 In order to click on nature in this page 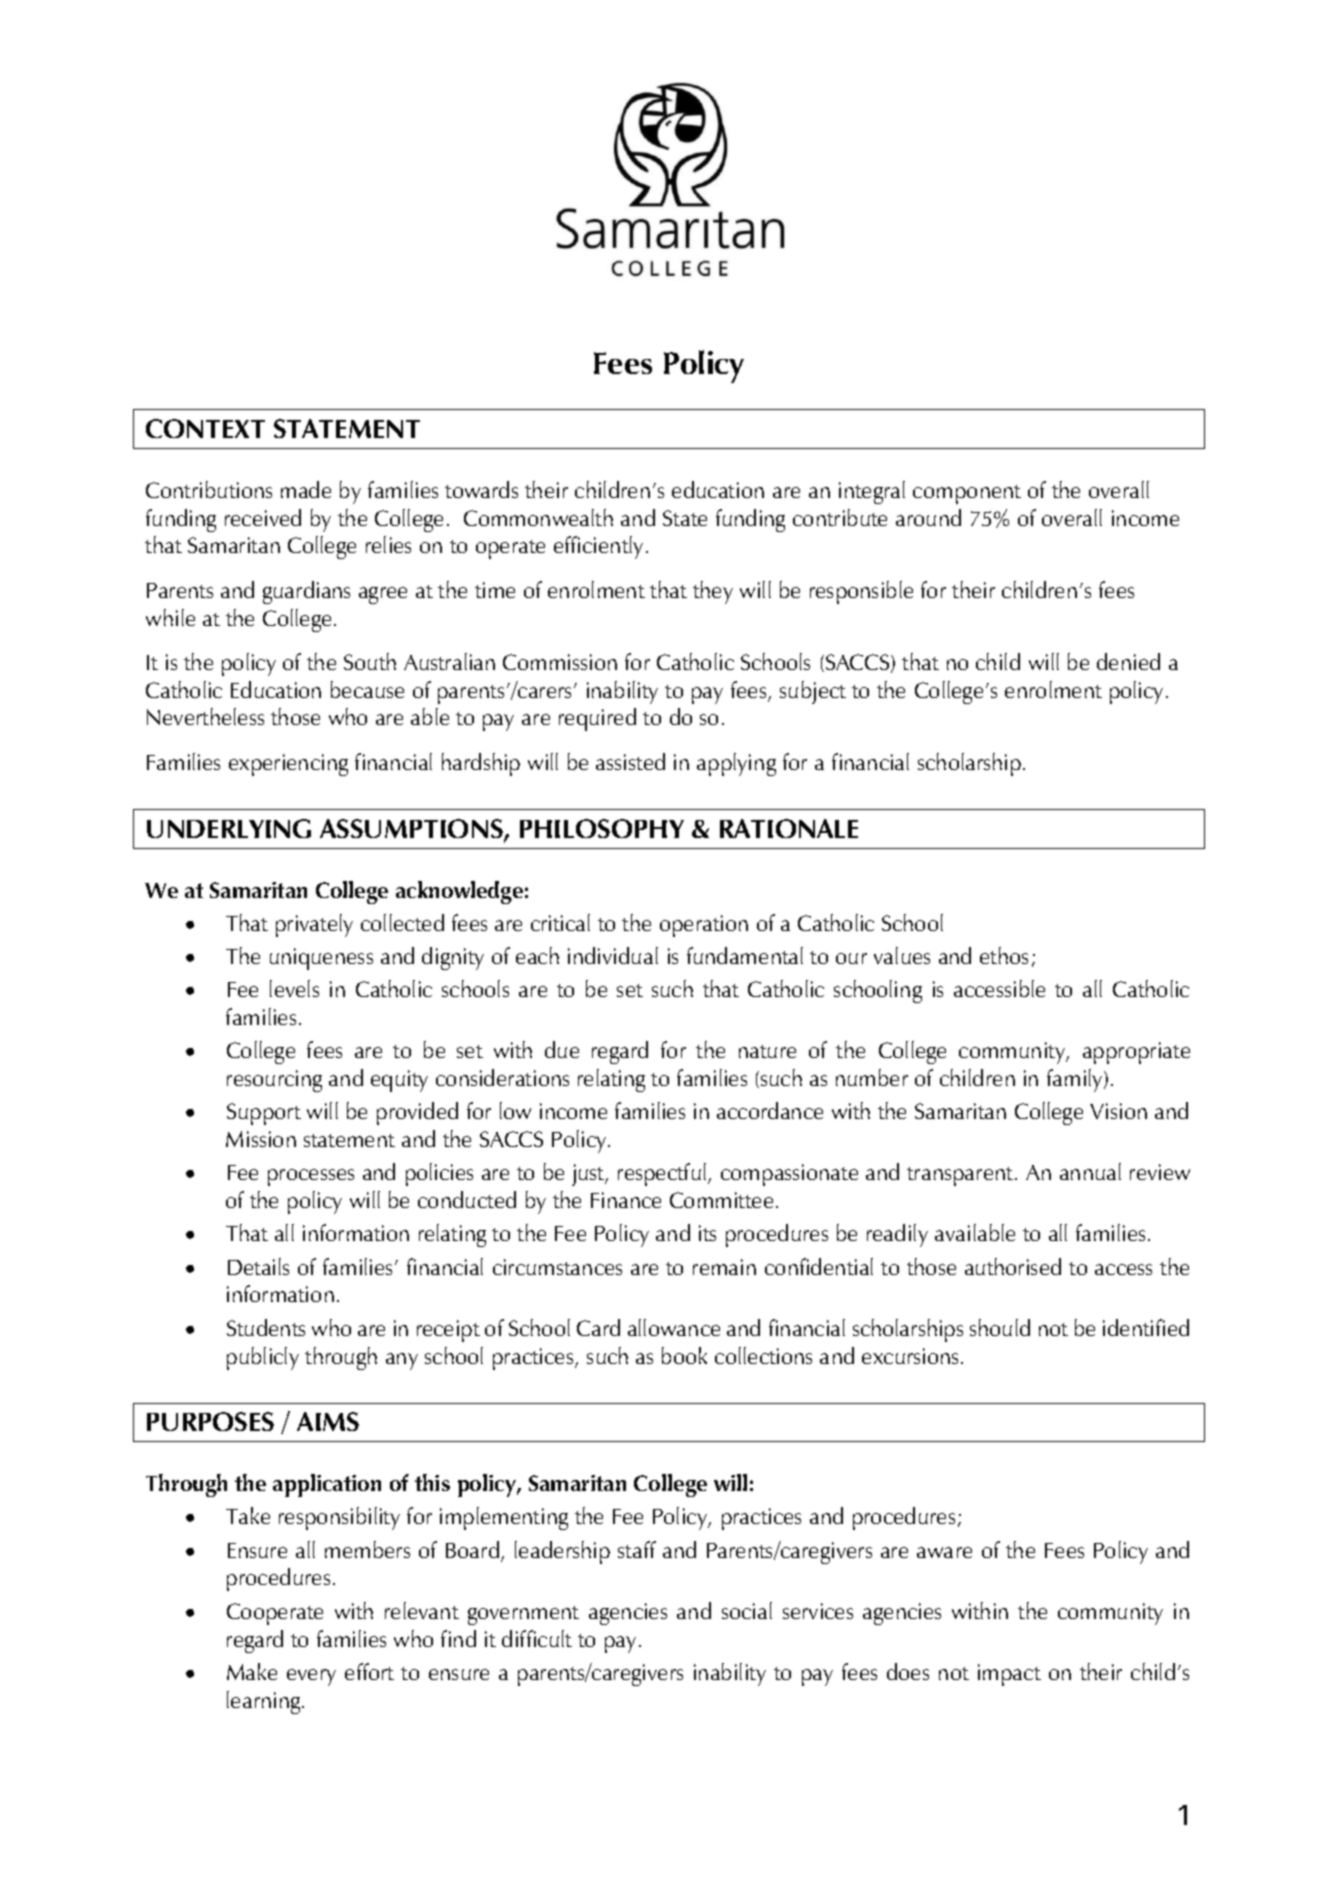, I will do `click(767, 1051)`.
